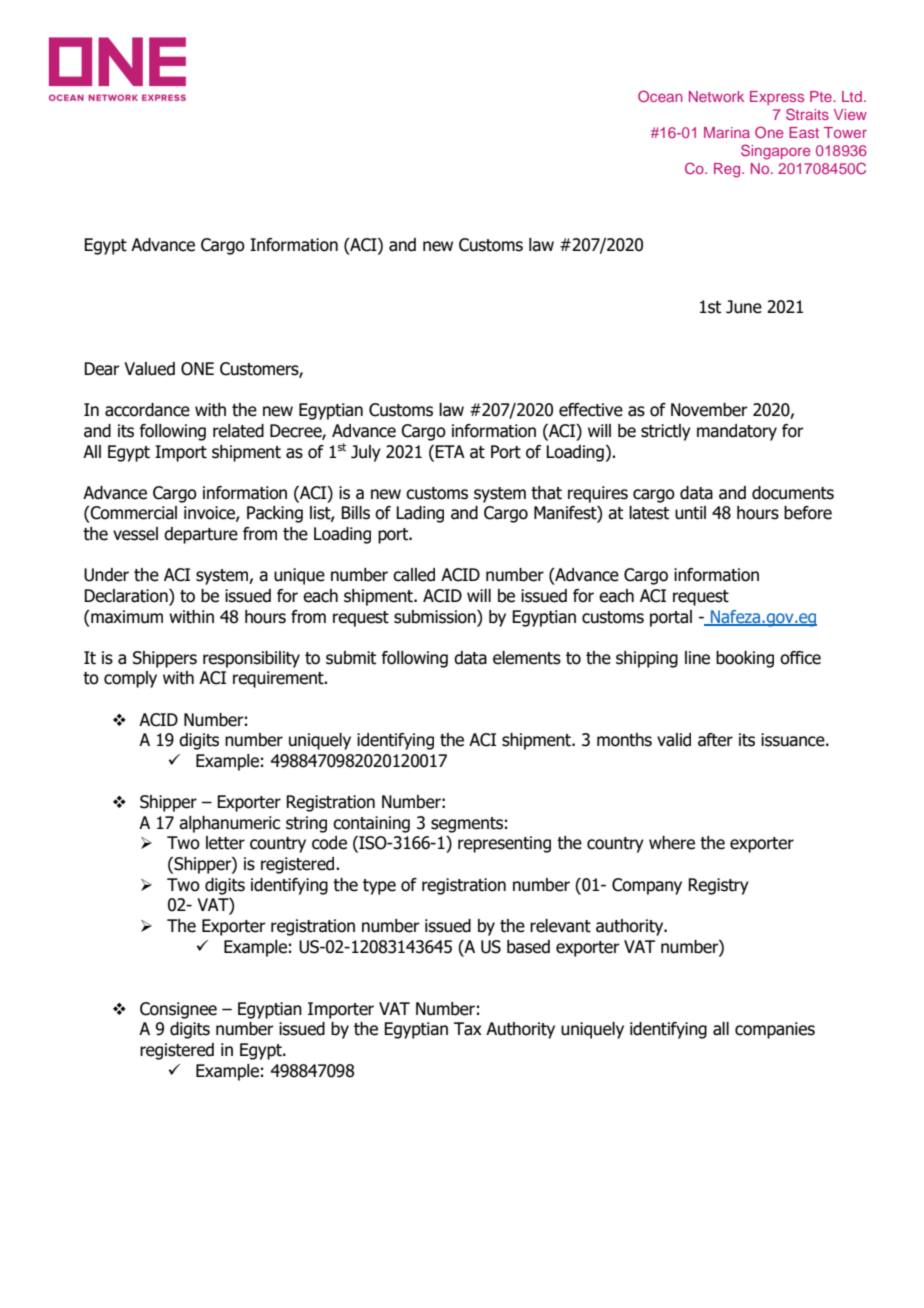  What do you see at coordinates (808, 513) in the page?
I see `before` at bounding box center [808, 513].
